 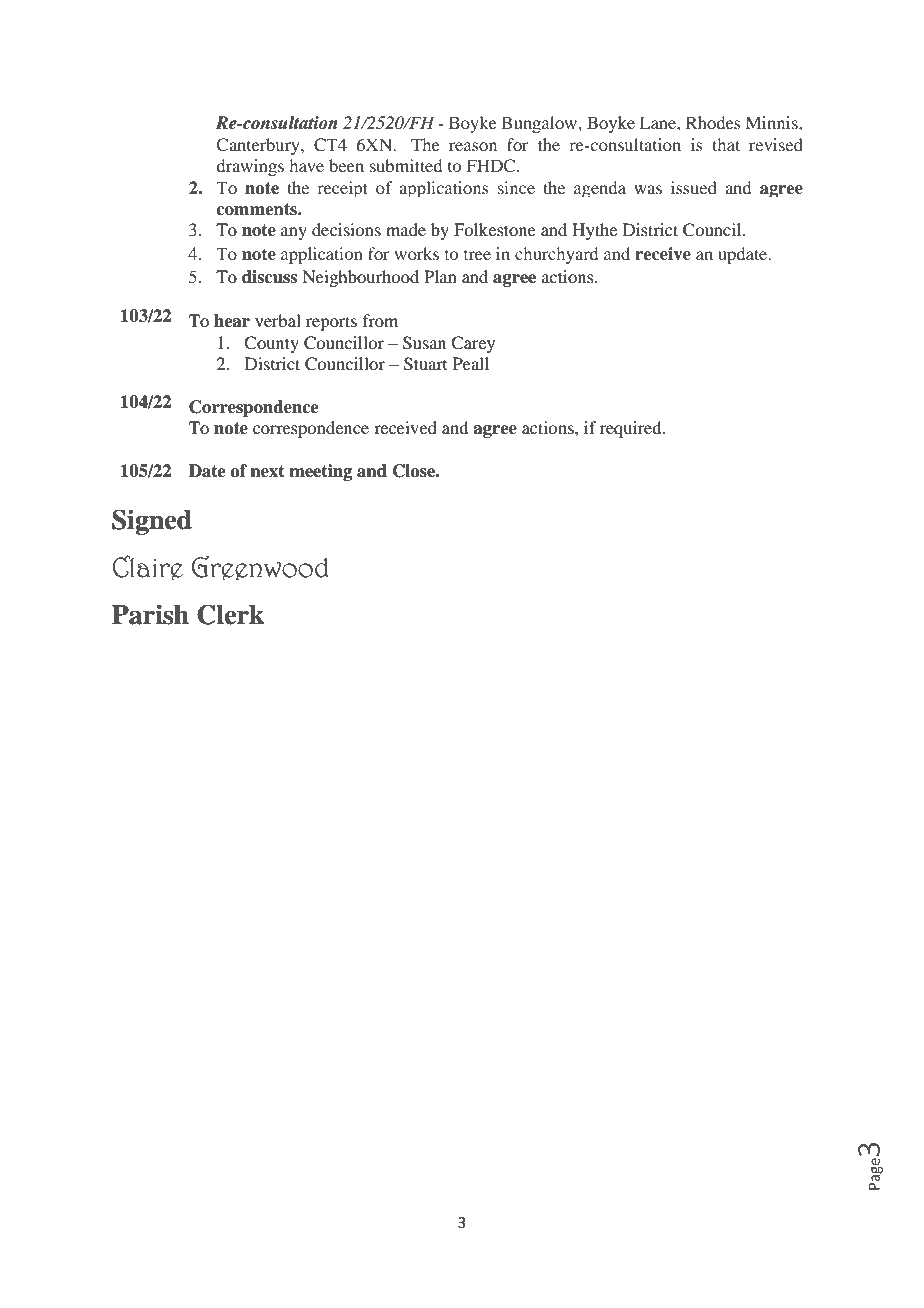 I want to click on meeting, so click(x=320, y=472).
